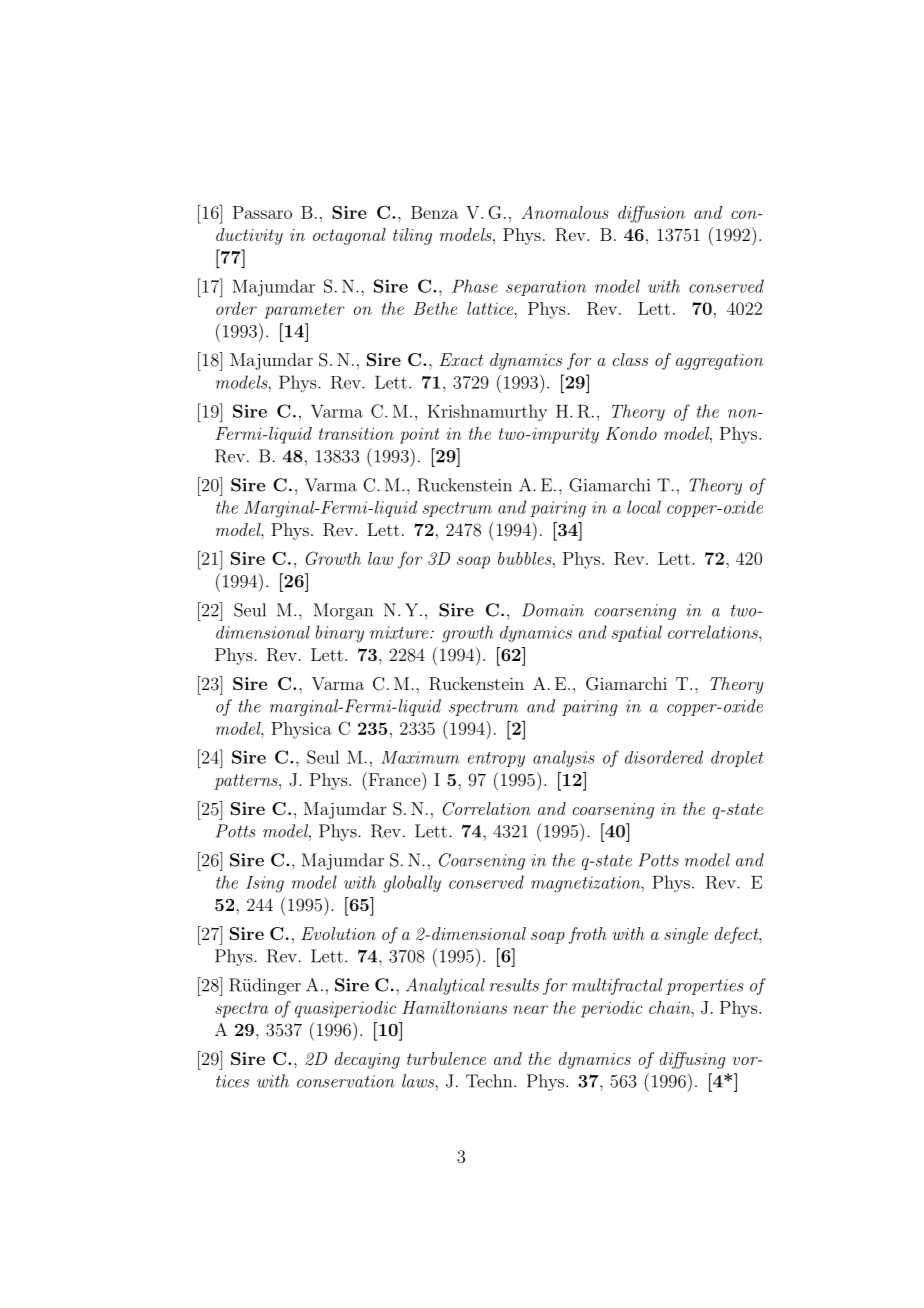 The image size is (924, 1308). What do you see at coordinates (343, 611) in the screenshot?
I see `Morgan` at bounding box center [343, 611].
